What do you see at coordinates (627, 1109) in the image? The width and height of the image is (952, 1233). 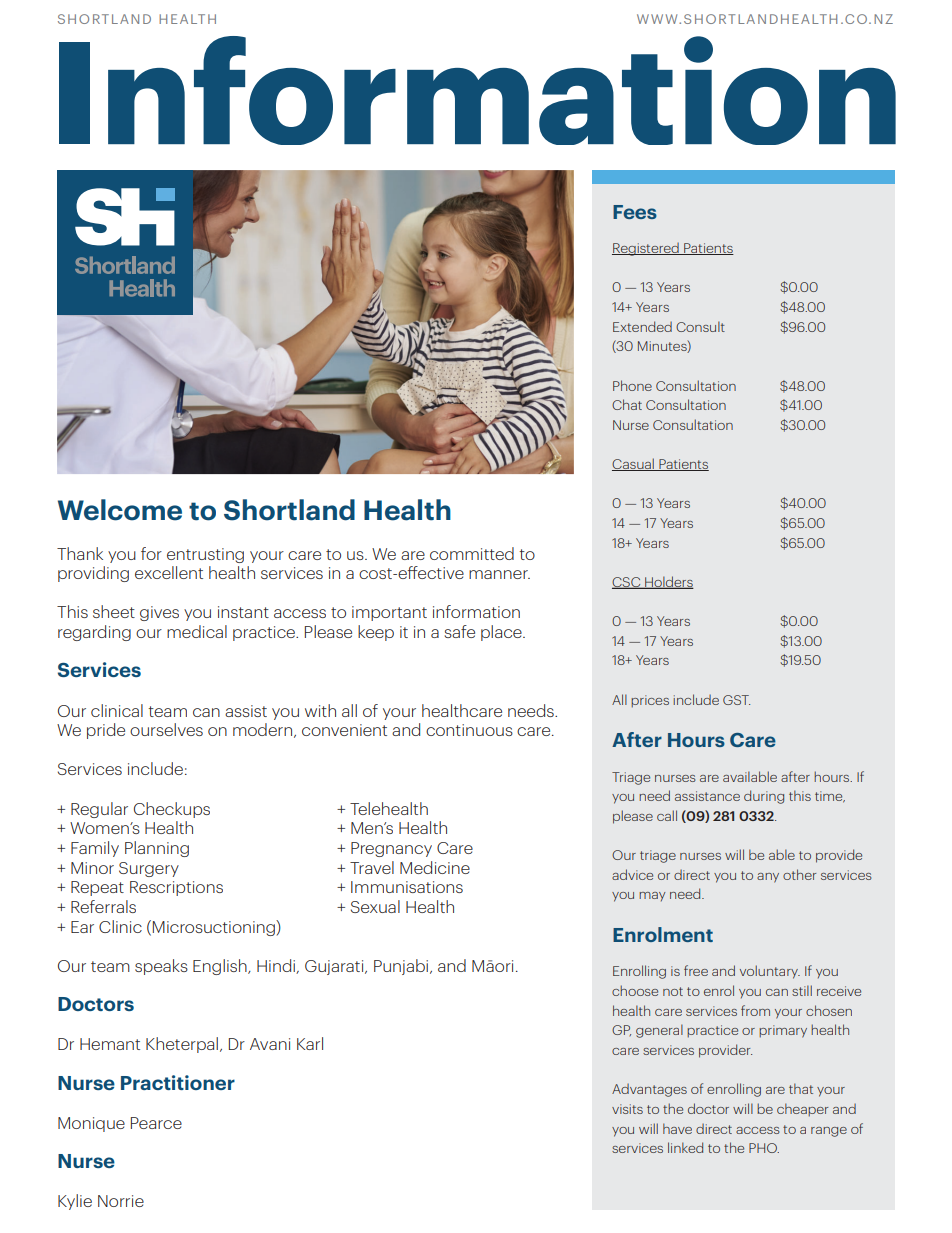 I see `visits` at bounding box center [627, 1109].
